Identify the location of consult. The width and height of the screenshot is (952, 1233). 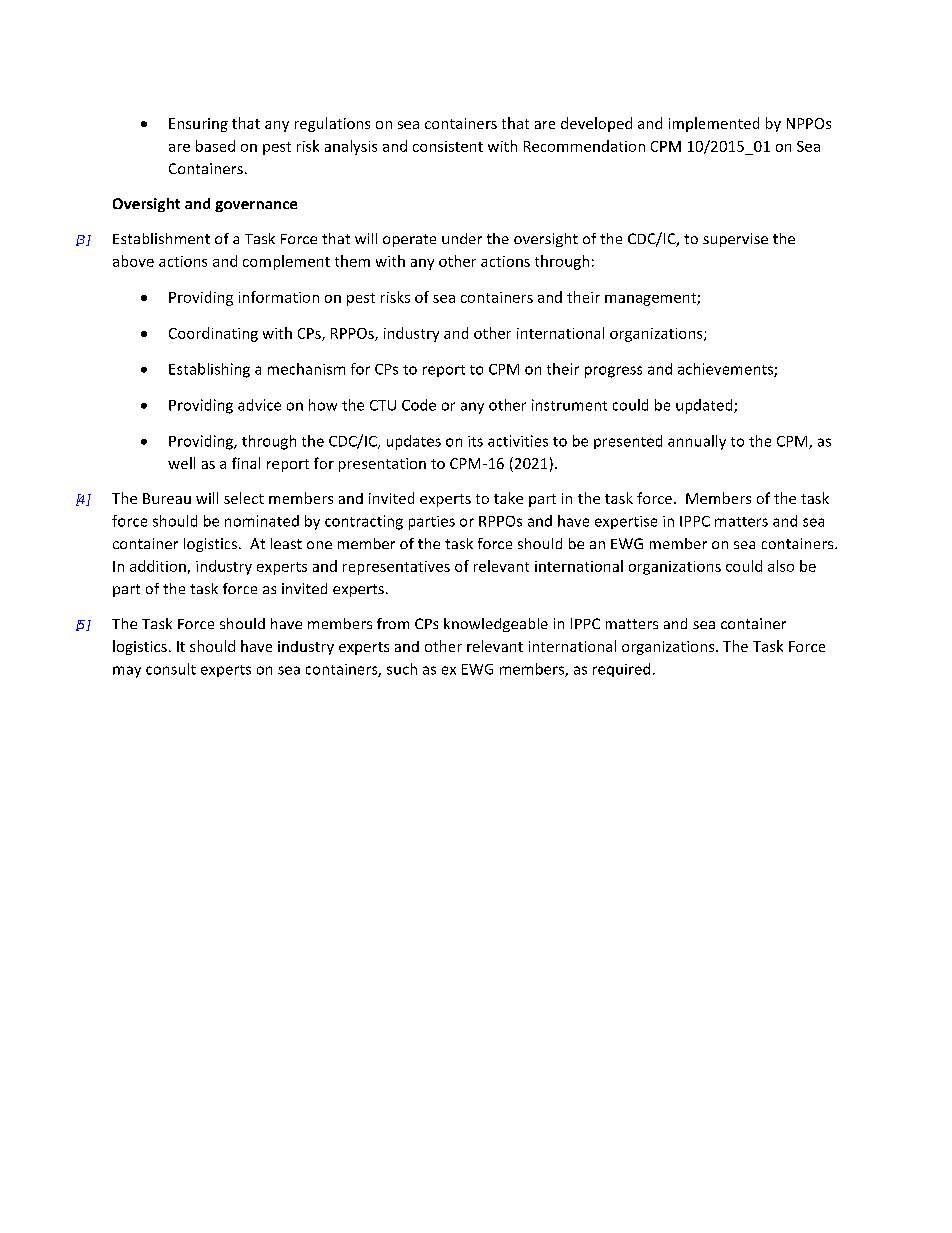
(171, 669).
